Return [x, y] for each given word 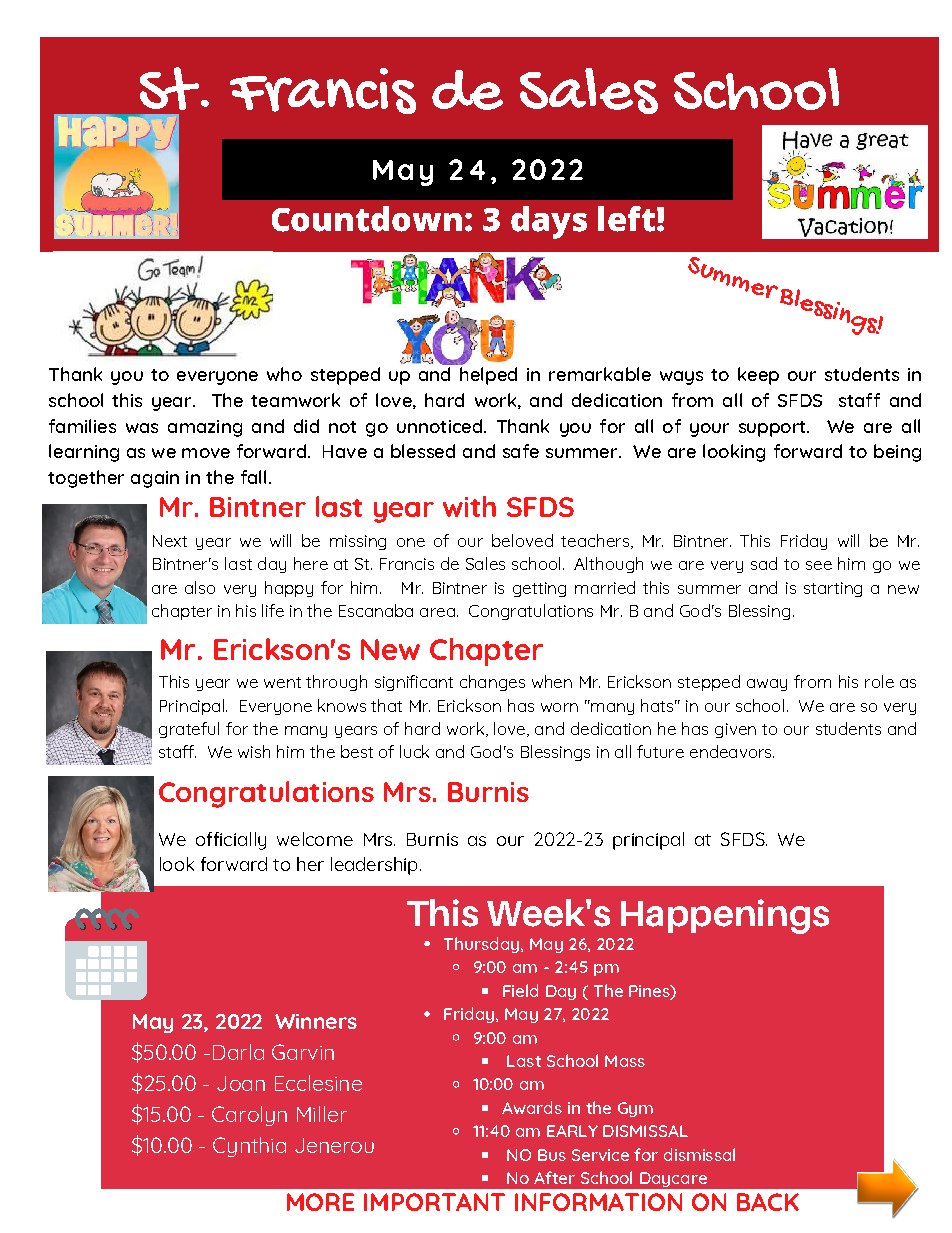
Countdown [367, 219]
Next [170, 541]
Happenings [725, 916]
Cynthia [249, 1147]
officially [231, 841]
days [549, 222]
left [626, 219]
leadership [374, 866]
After [554, 1177]
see [819, 565]
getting [539, 589]
